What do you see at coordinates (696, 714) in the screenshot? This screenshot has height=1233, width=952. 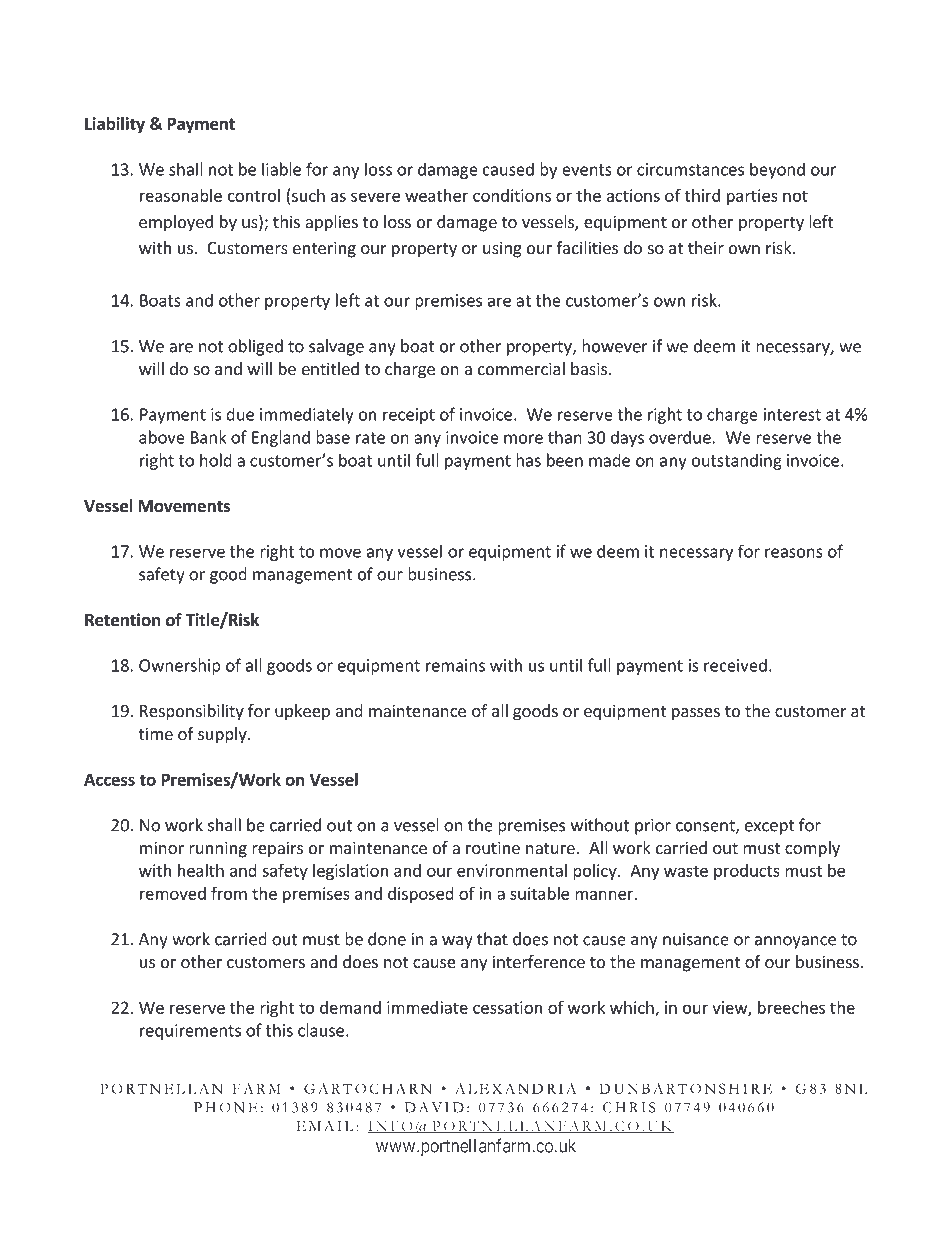 I see `passes` at bounding box center [696, 714].
